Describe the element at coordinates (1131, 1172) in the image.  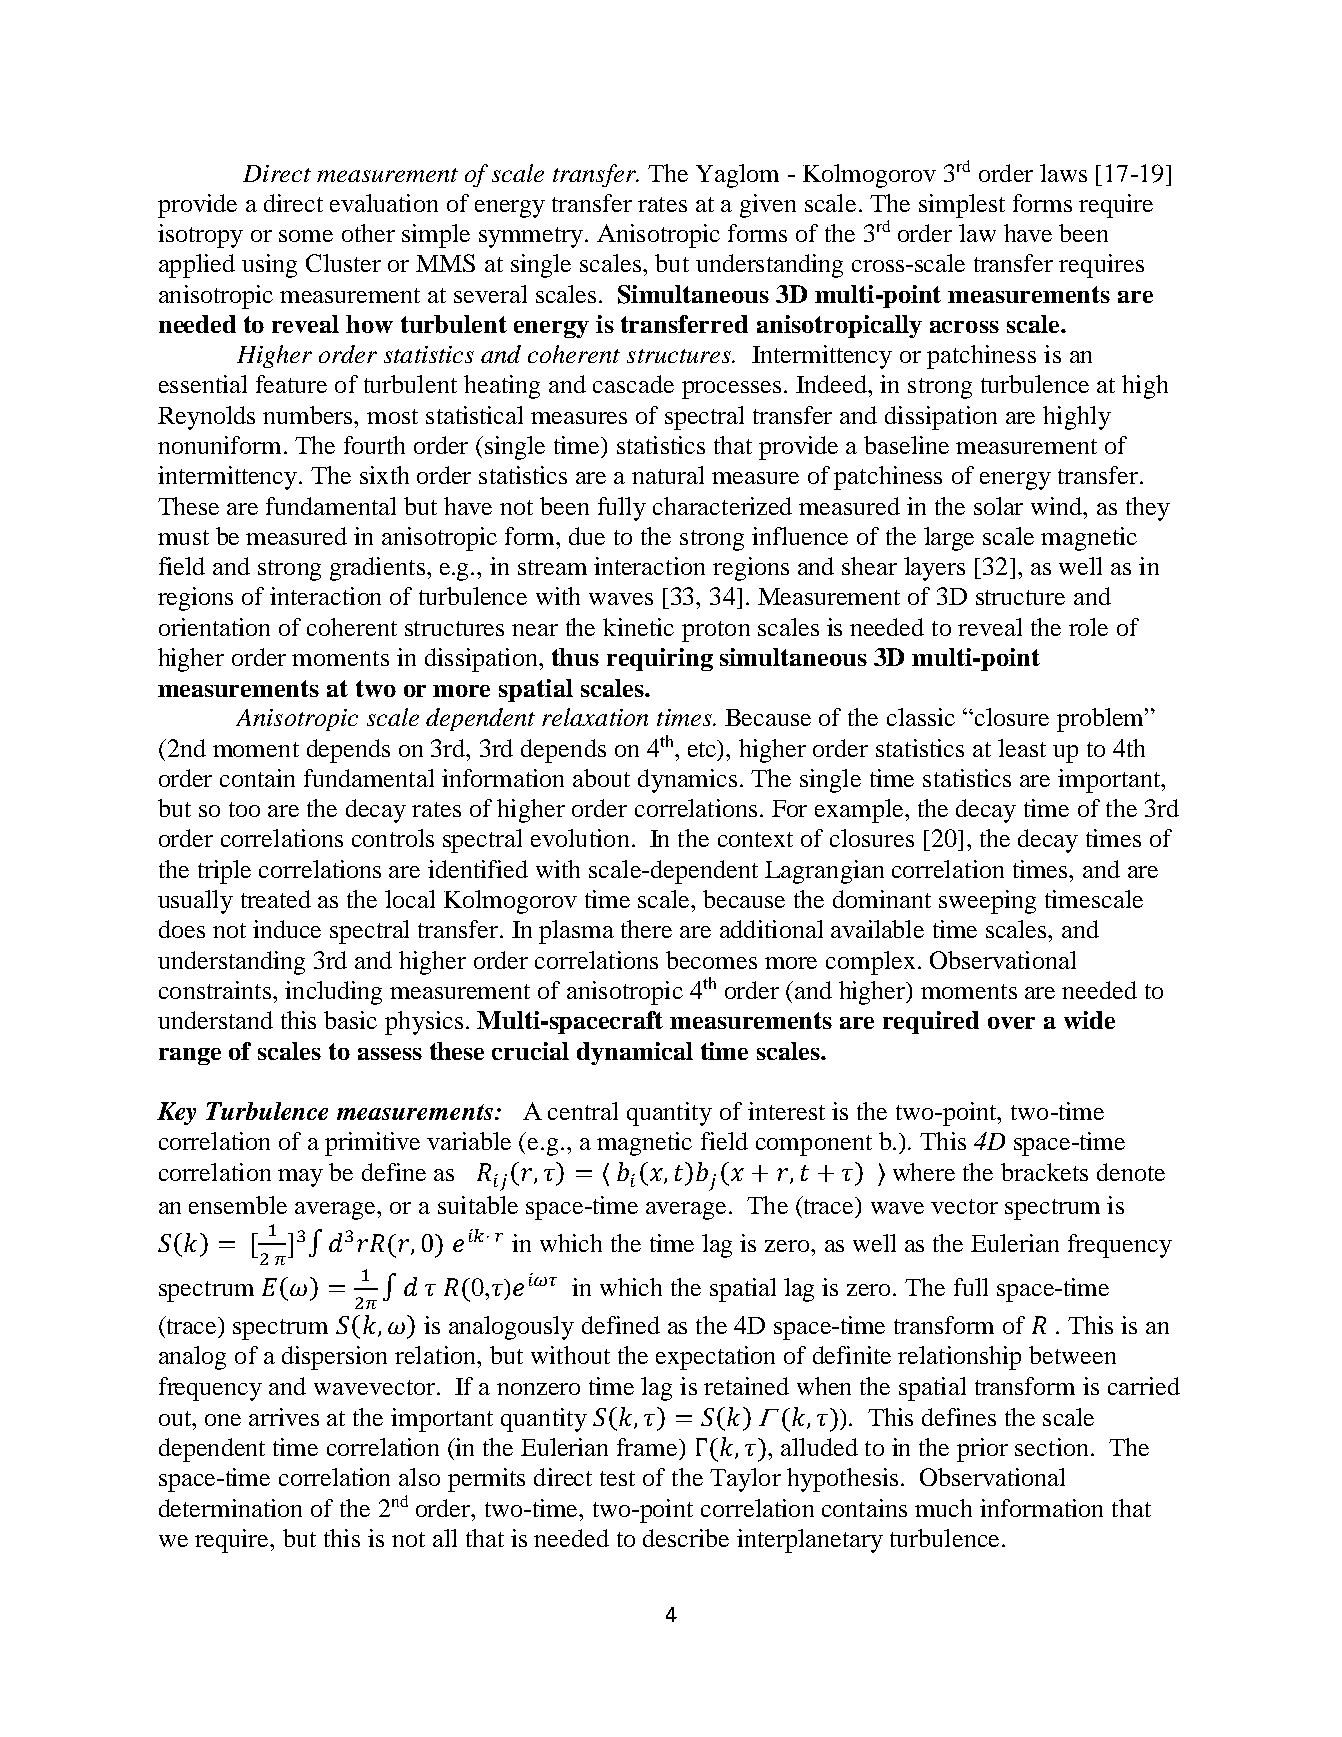
I see `denote` at that location.
